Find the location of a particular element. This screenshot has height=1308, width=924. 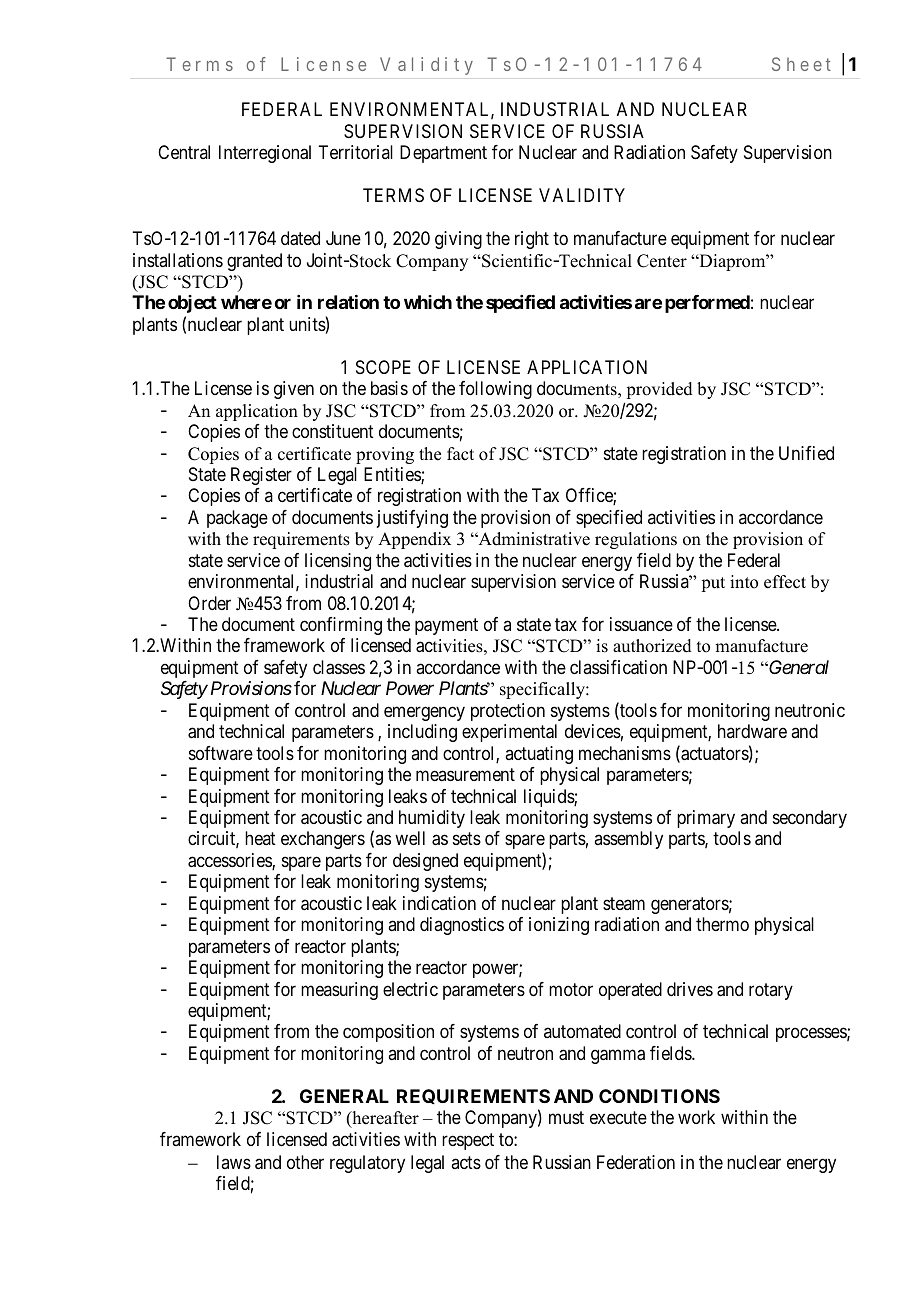

accessories is located at coordinates (230, 861).
